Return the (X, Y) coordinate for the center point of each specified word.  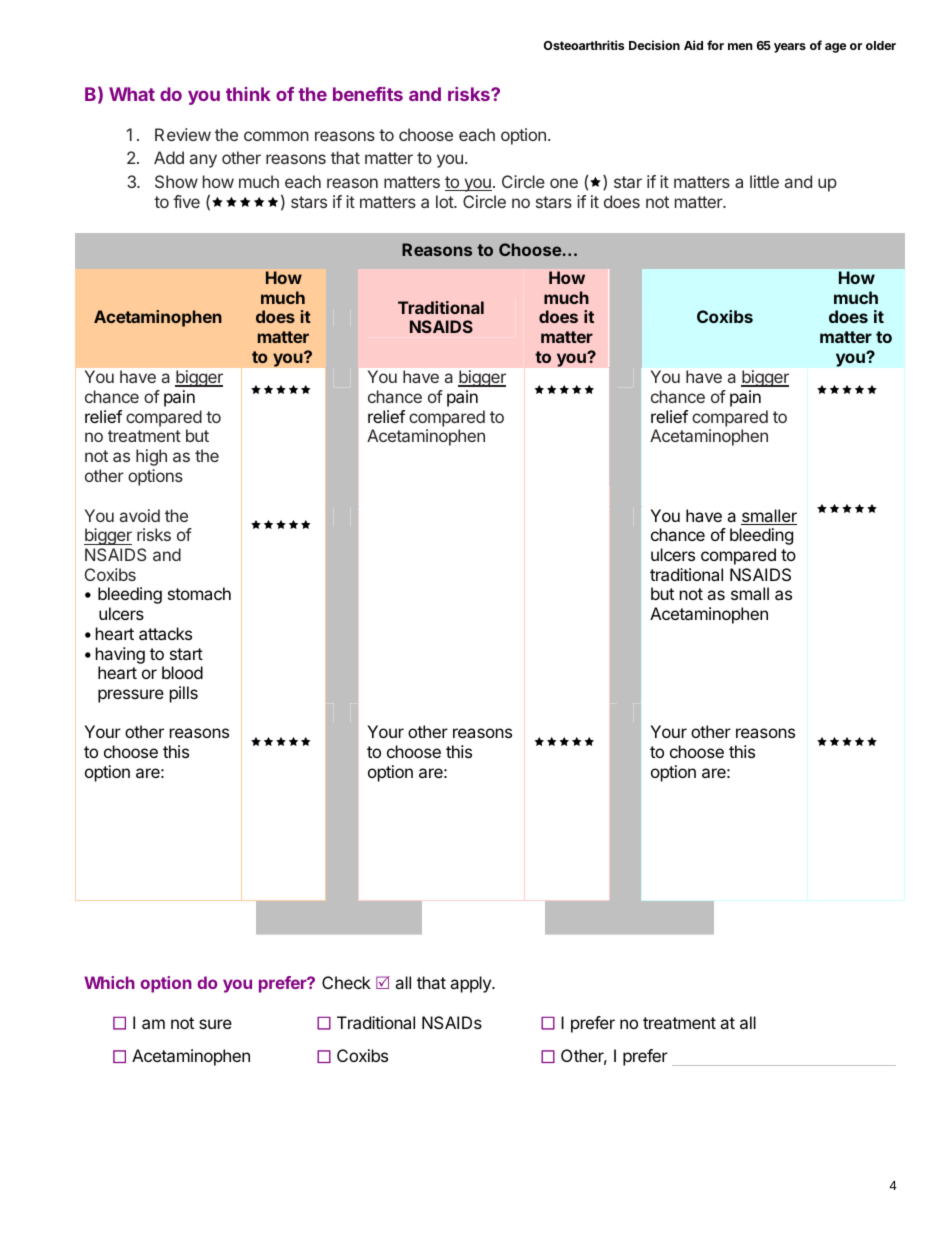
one (564, 183)
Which (109, 982)
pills (184, 694)
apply (471, 984)
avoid (140, 515)
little (764, 181)
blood (182, 672)
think (248, 94)
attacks (165, 633)
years (790, 48)
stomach (199, 593)
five (186, 201)
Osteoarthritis (584, 45)
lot (445, 201)
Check (346, 982)
